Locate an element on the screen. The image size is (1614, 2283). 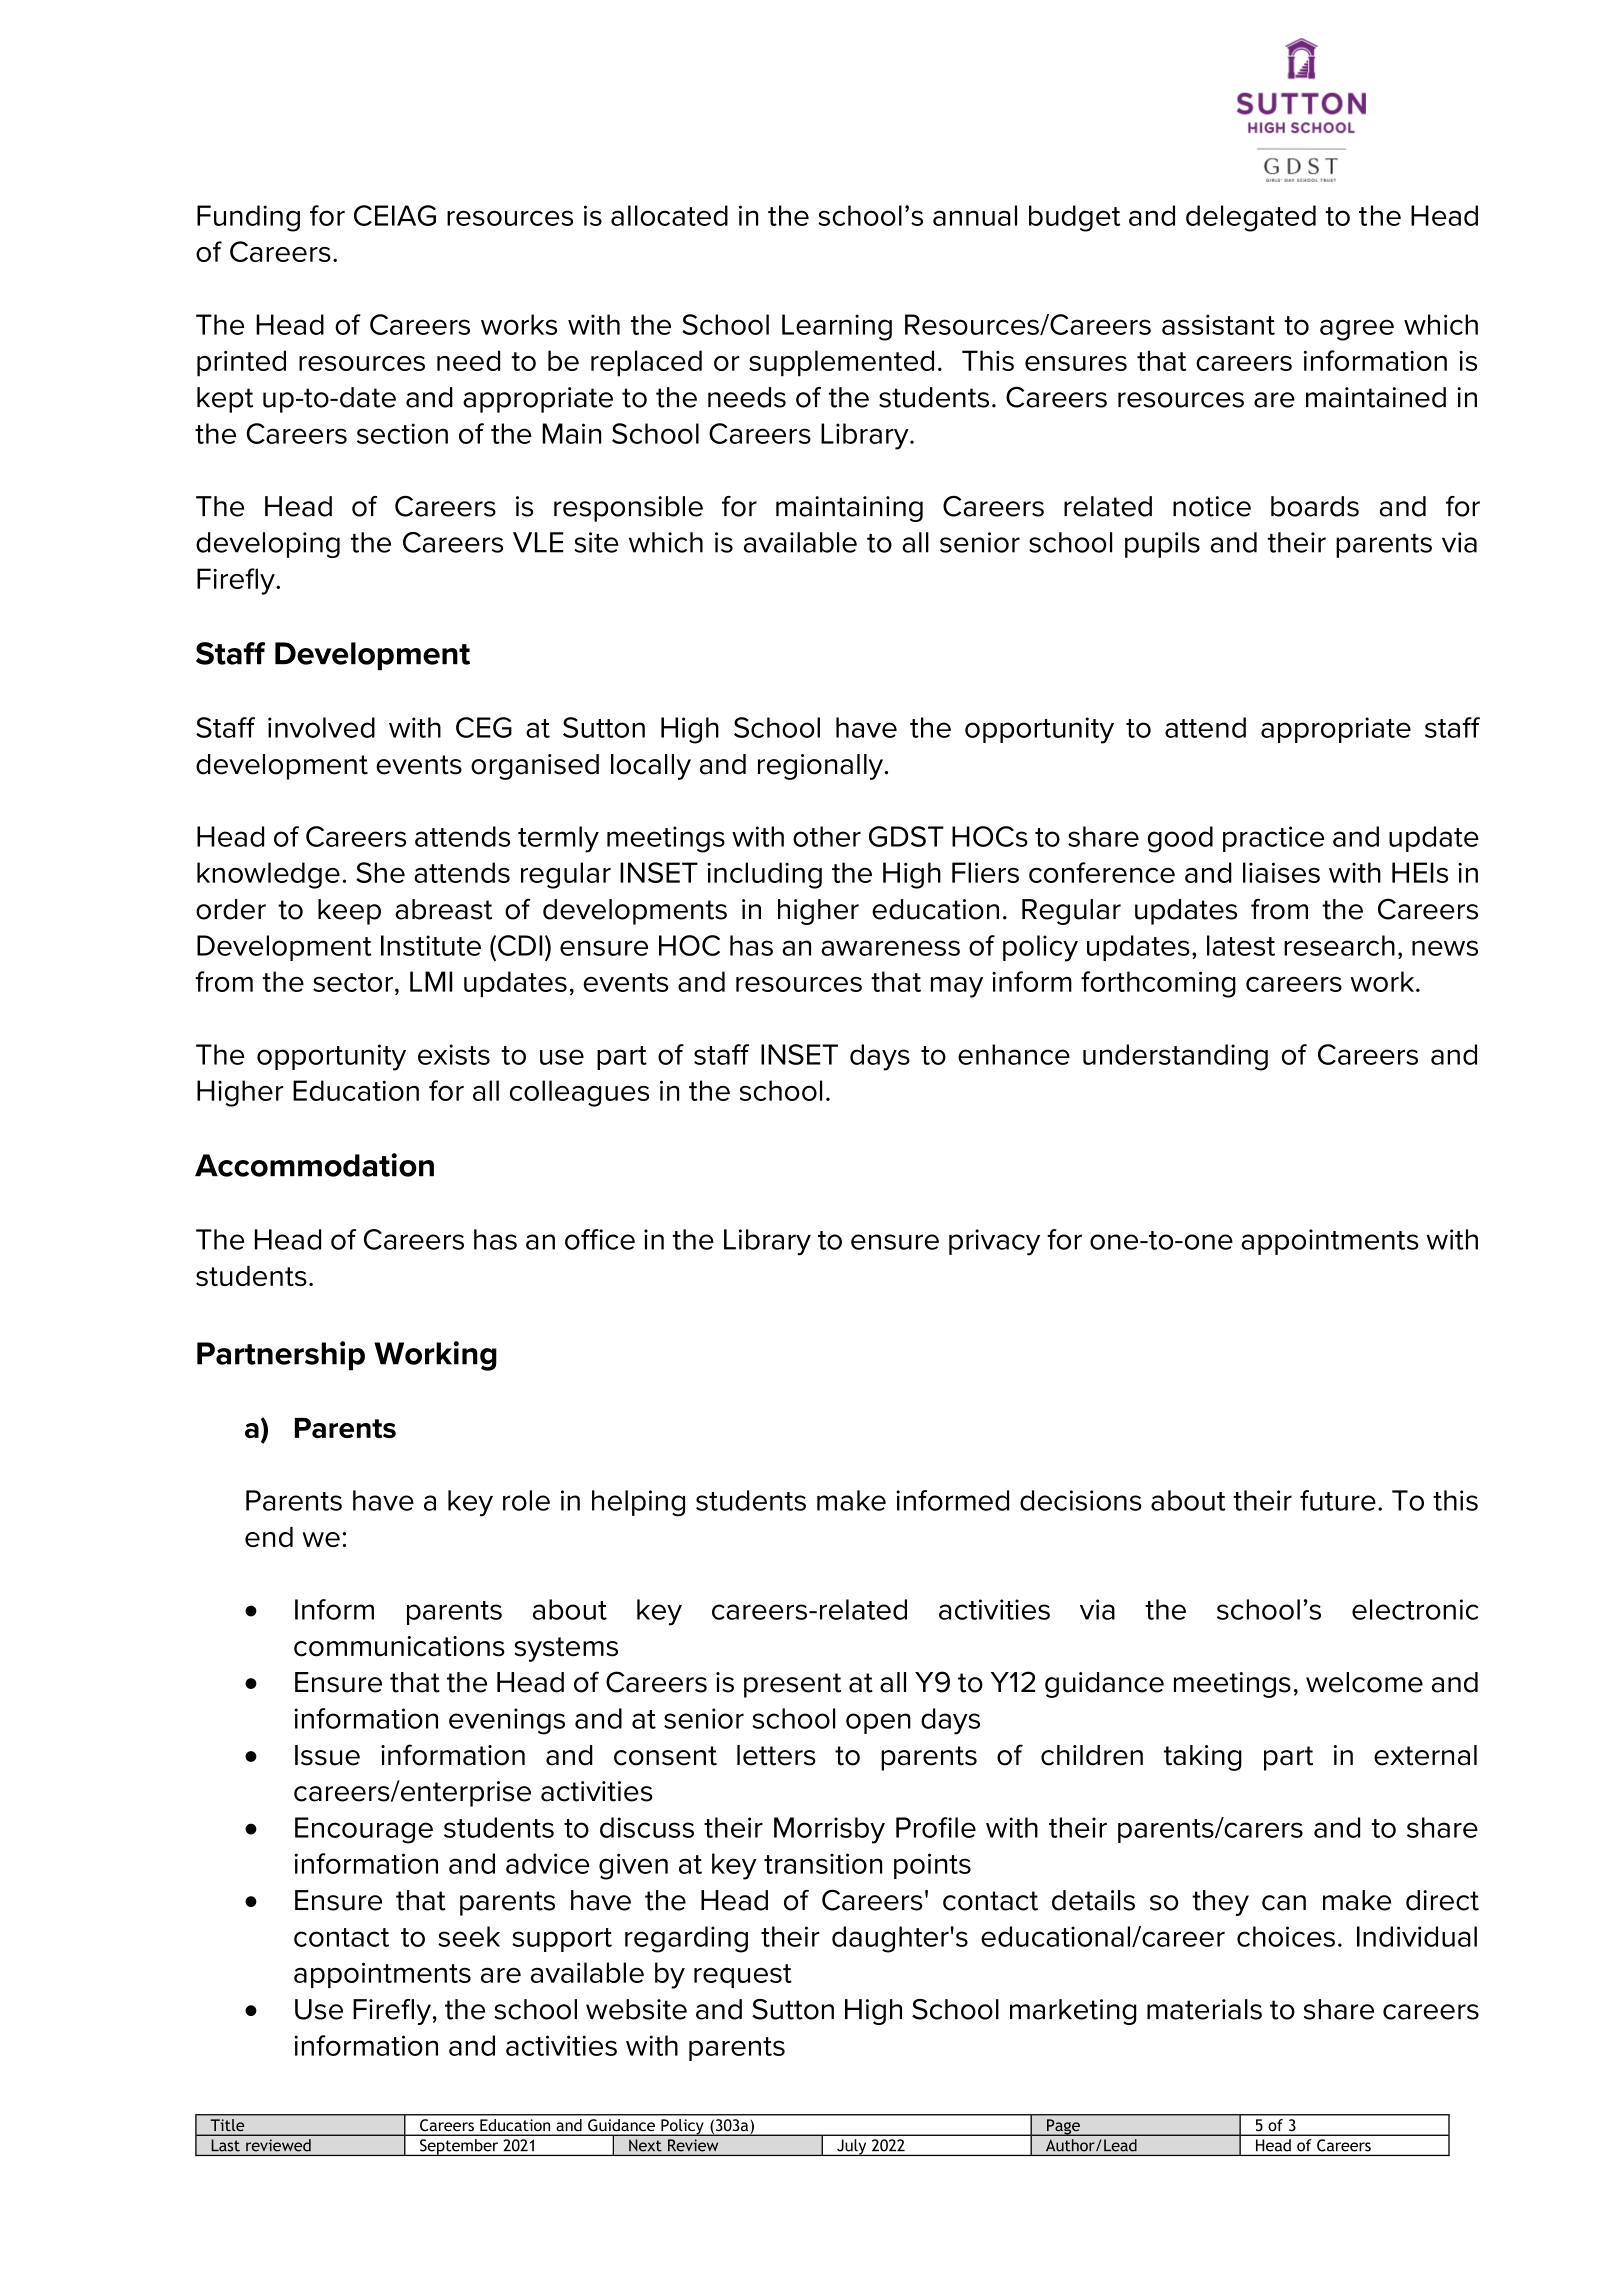
Funding is located at coordinates (248, 218).
